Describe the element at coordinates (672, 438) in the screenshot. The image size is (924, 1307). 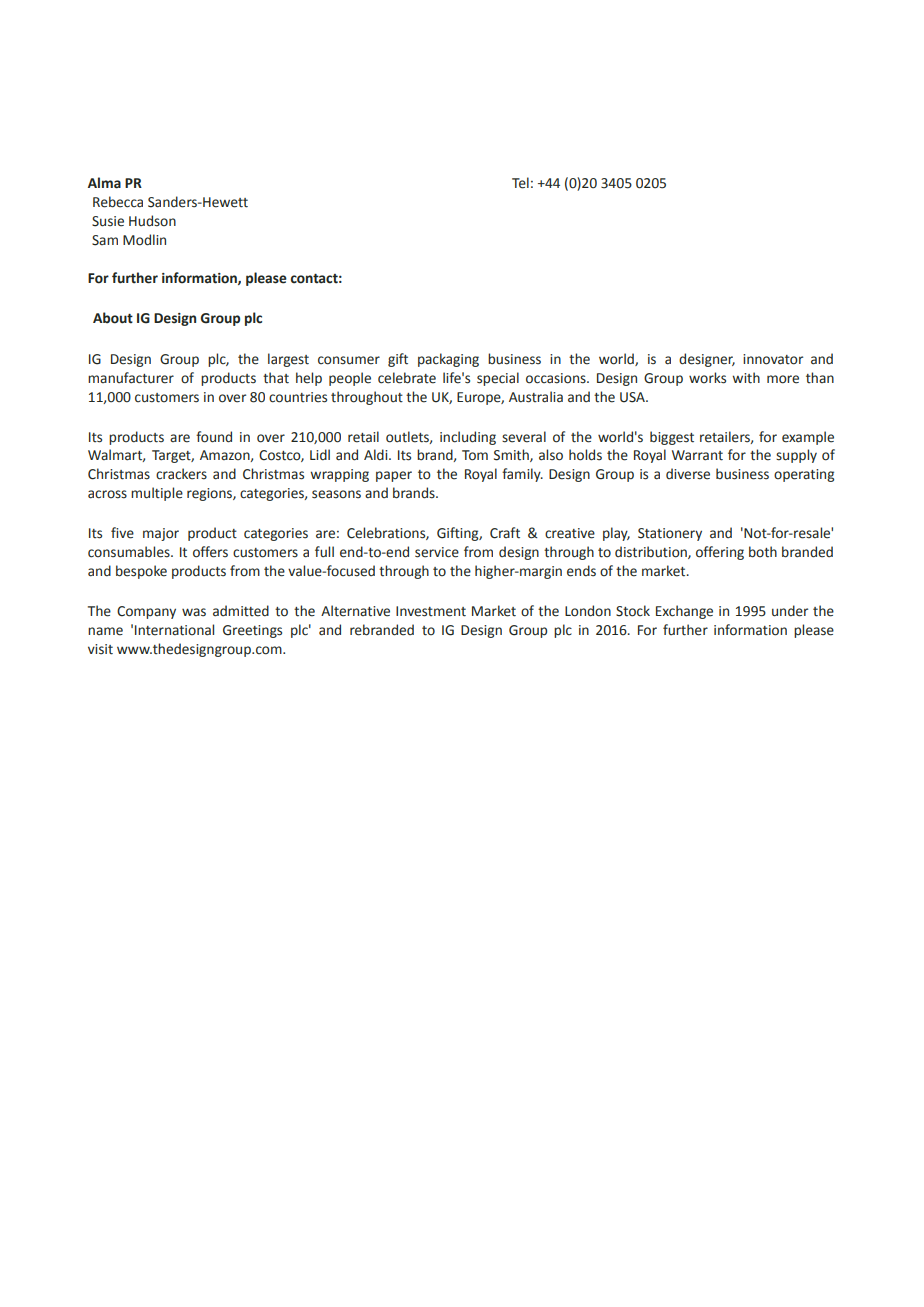
I see `biggest` at that location.
